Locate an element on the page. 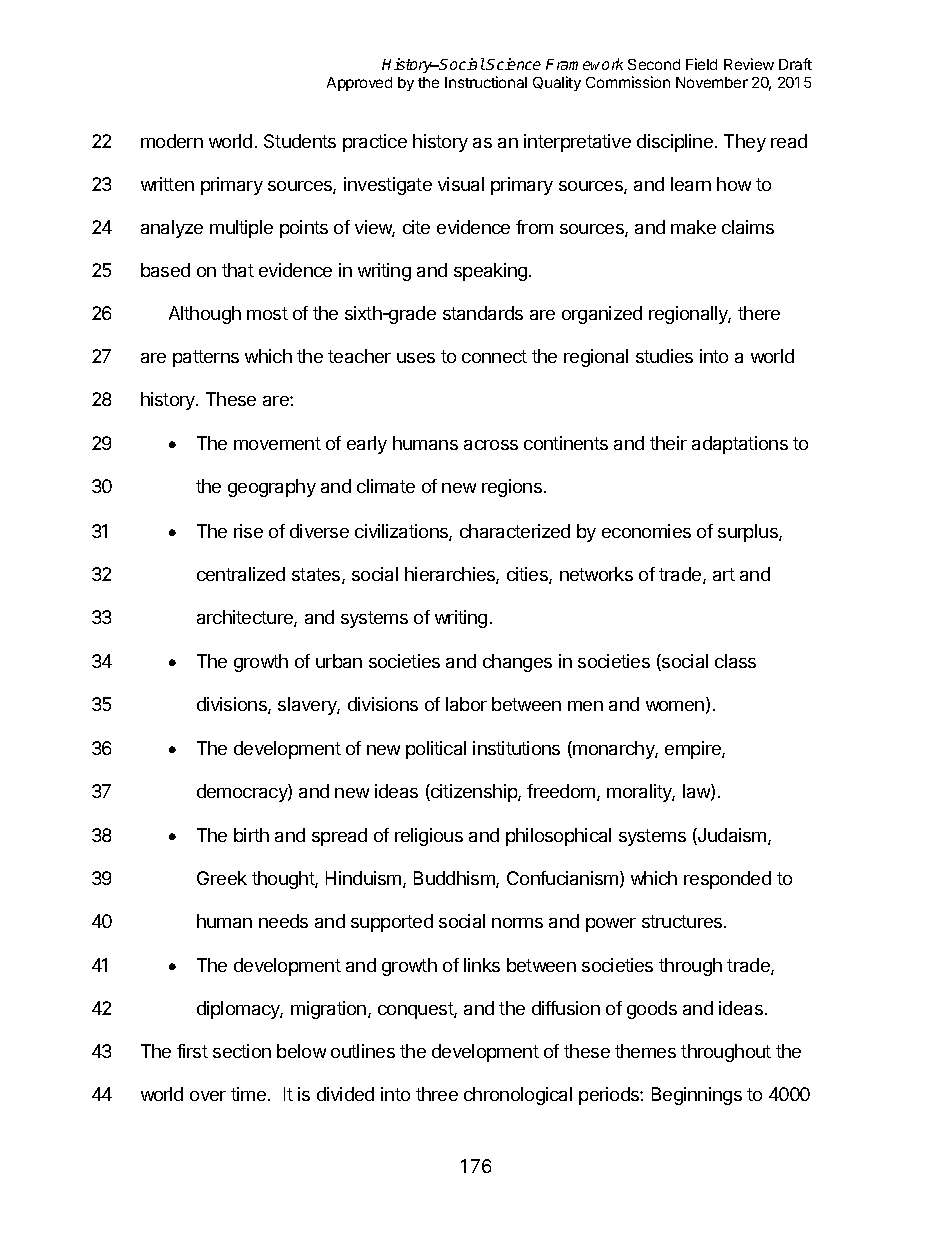 This document has width=952, height=1233. centralized is located at coordinates (241, 574).
